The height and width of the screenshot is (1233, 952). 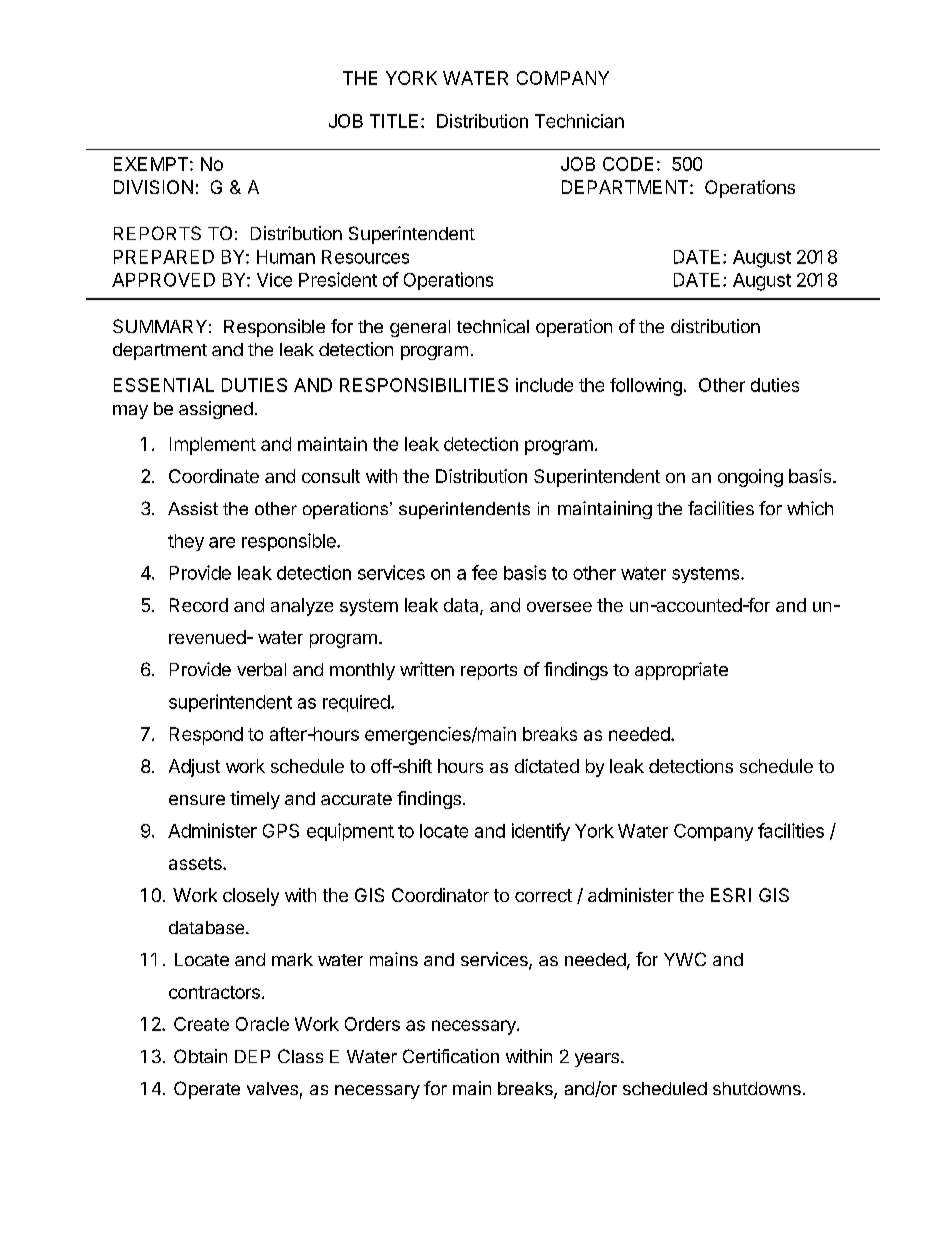 What do you see at coordinates (196, 863) in the screenshot?
I see `assets` at bounding box center [196, 863].
